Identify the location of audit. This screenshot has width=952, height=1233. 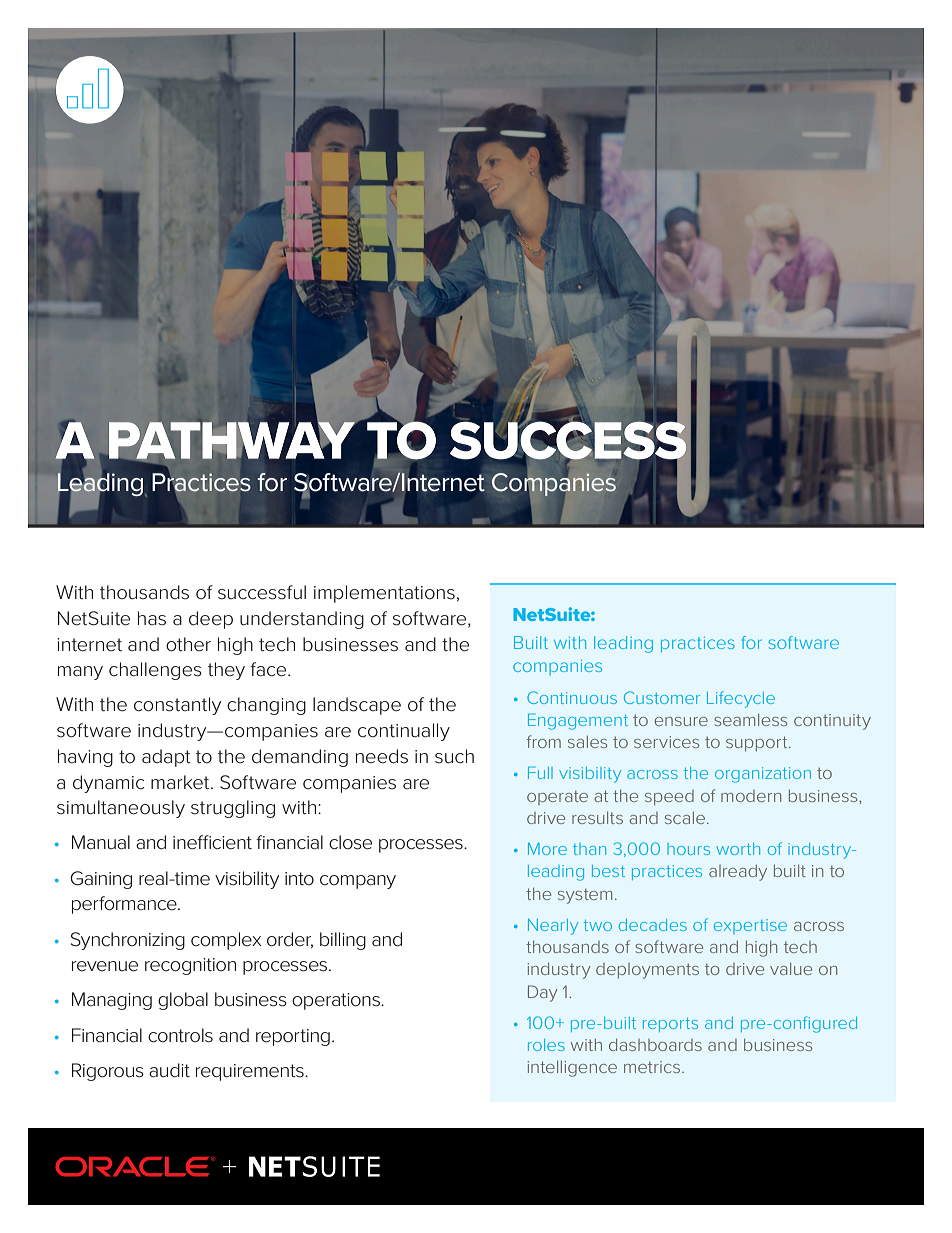
(169, 1070).
